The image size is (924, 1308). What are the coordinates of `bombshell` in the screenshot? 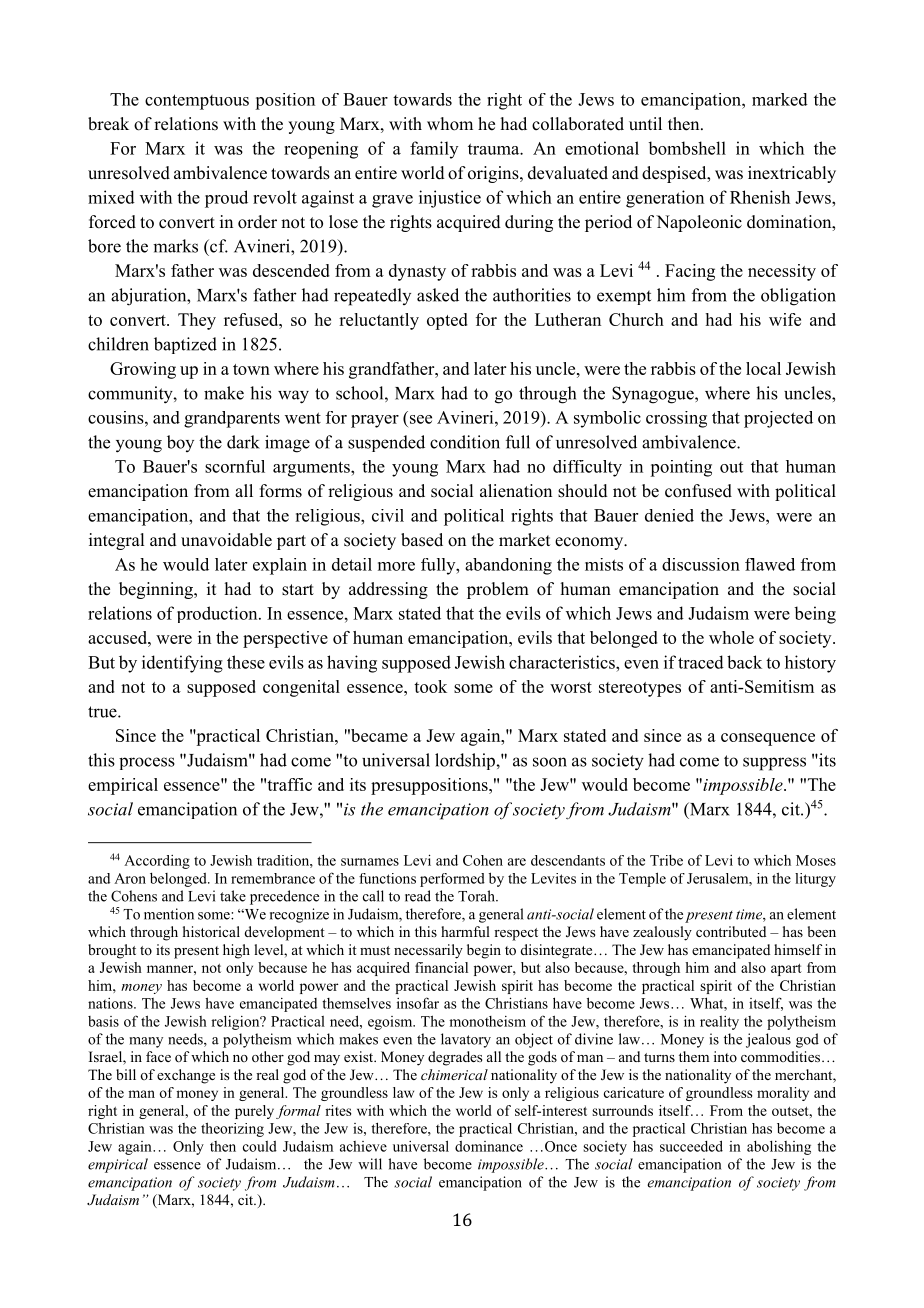 It's located at (687, 148).
